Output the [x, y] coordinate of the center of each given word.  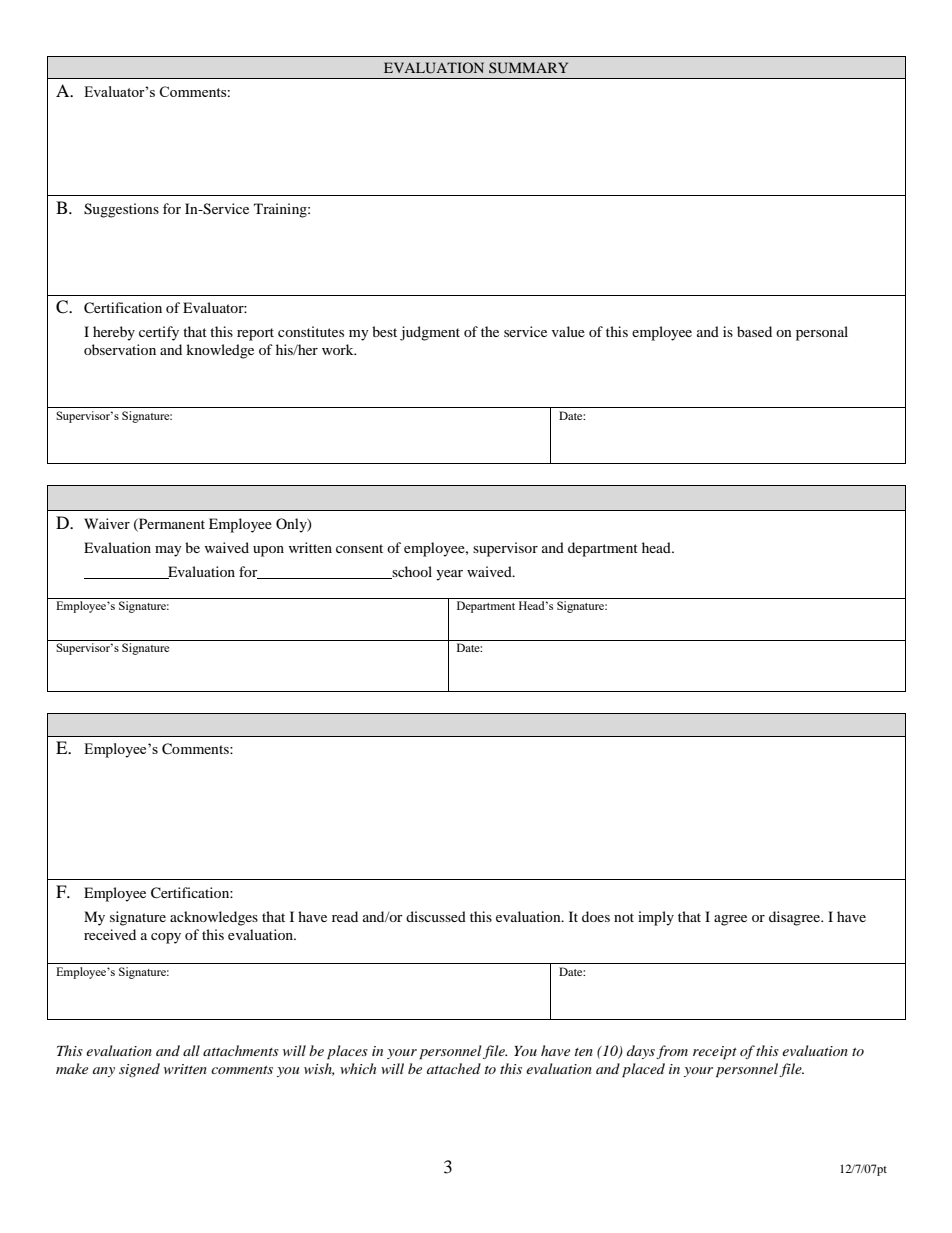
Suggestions [121, 210]
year [449, 575]
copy [166, 938]
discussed [436, 916]
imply [656, 918]
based [754, 331]
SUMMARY [528, 68]
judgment [430, 333]
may [168, 551]
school [411, 572]
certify [159, 333]
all [191, 1050]
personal [822, 333]
